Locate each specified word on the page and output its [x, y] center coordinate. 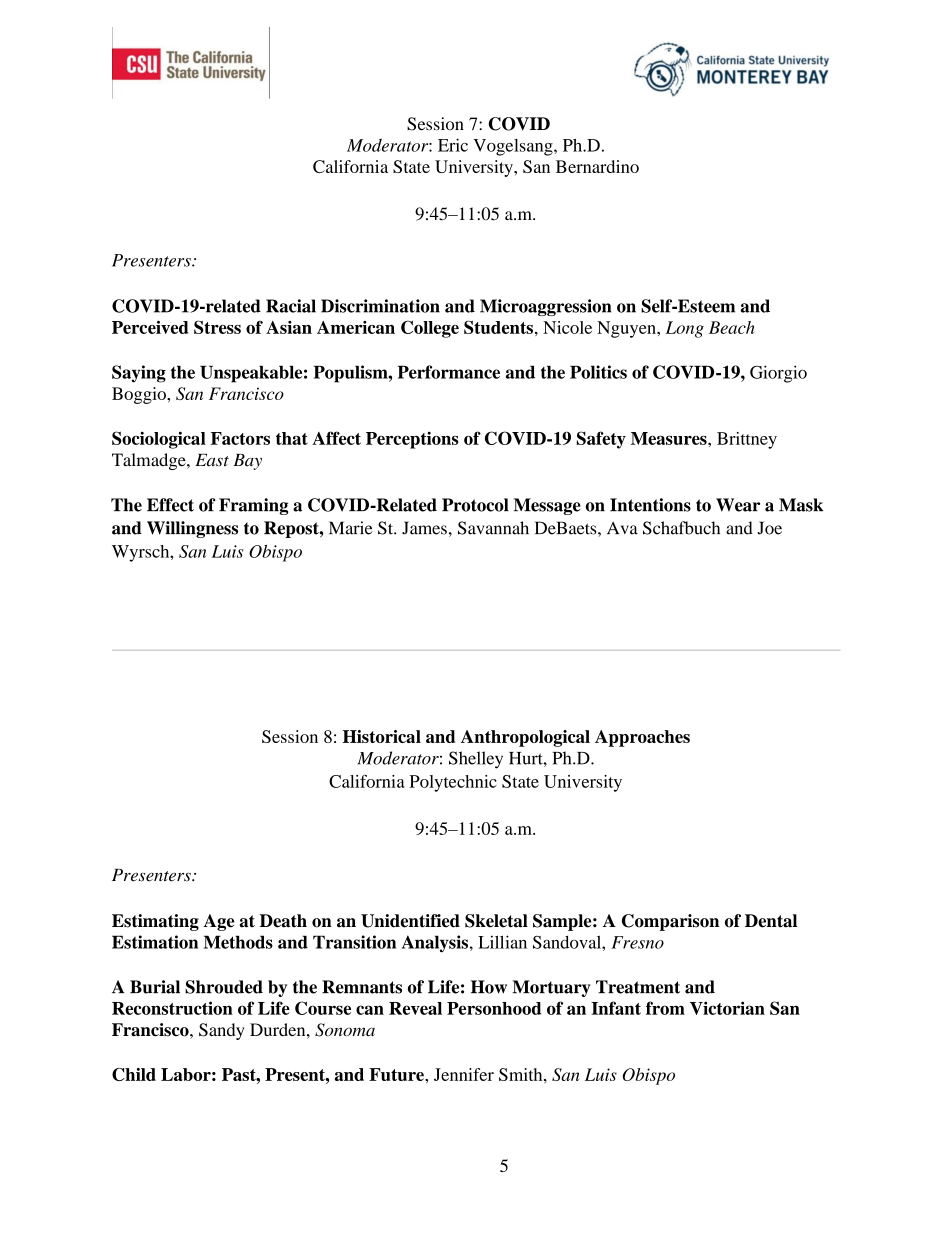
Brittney [747, 440]
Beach [731, 327]
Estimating [155, 922]
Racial [291, 306]
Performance [449, 372]
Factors [240, 438]
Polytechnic [453, 783]
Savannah [493, 528]
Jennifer [464, 1074]
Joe [770, 528]
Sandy [222, 1031]
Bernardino [597, 166]
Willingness [192, 529]
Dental [771, 921]
